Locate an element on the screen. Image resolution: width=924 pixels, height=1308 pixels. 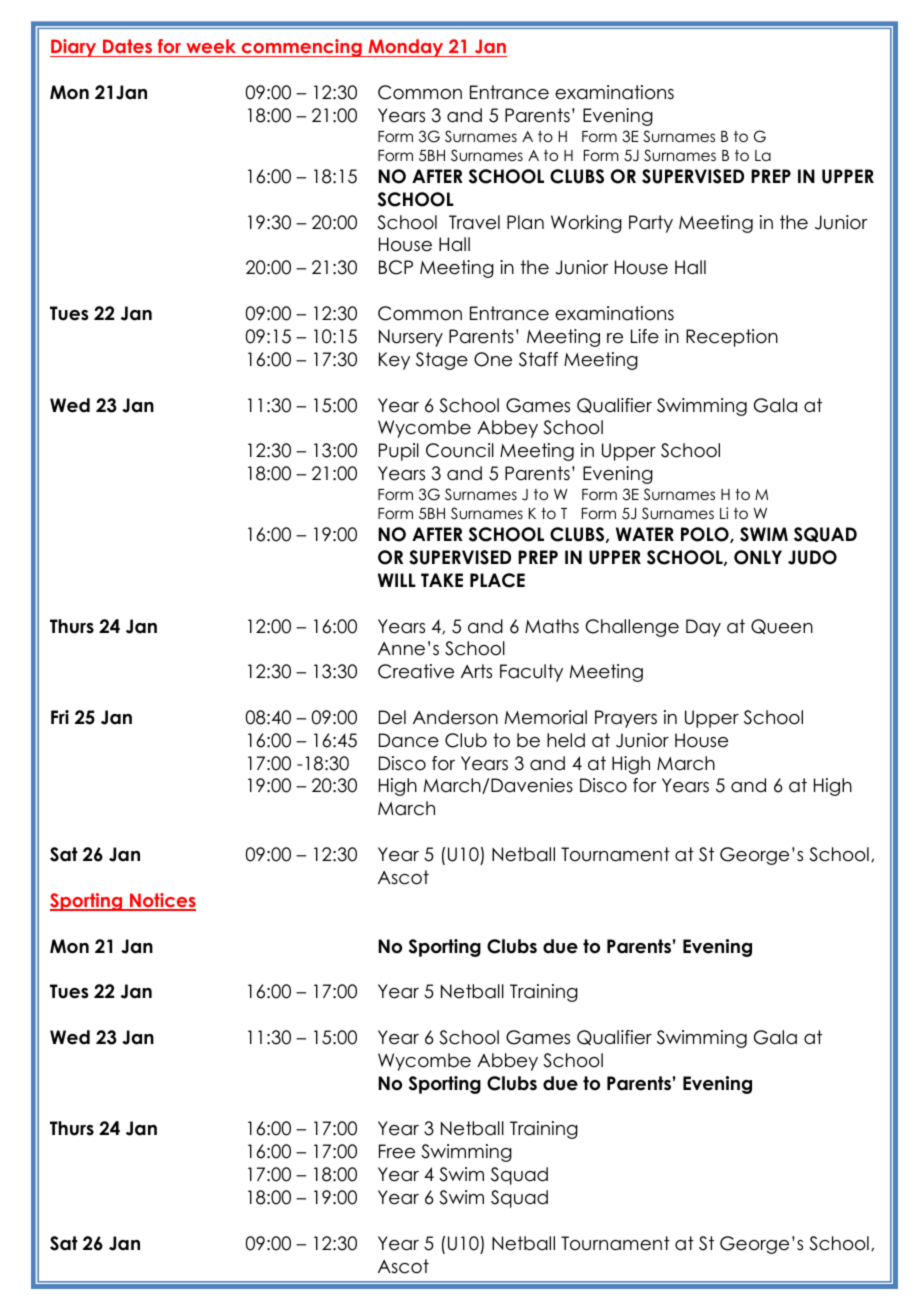
Free is located at coordinates (397, 1151).
